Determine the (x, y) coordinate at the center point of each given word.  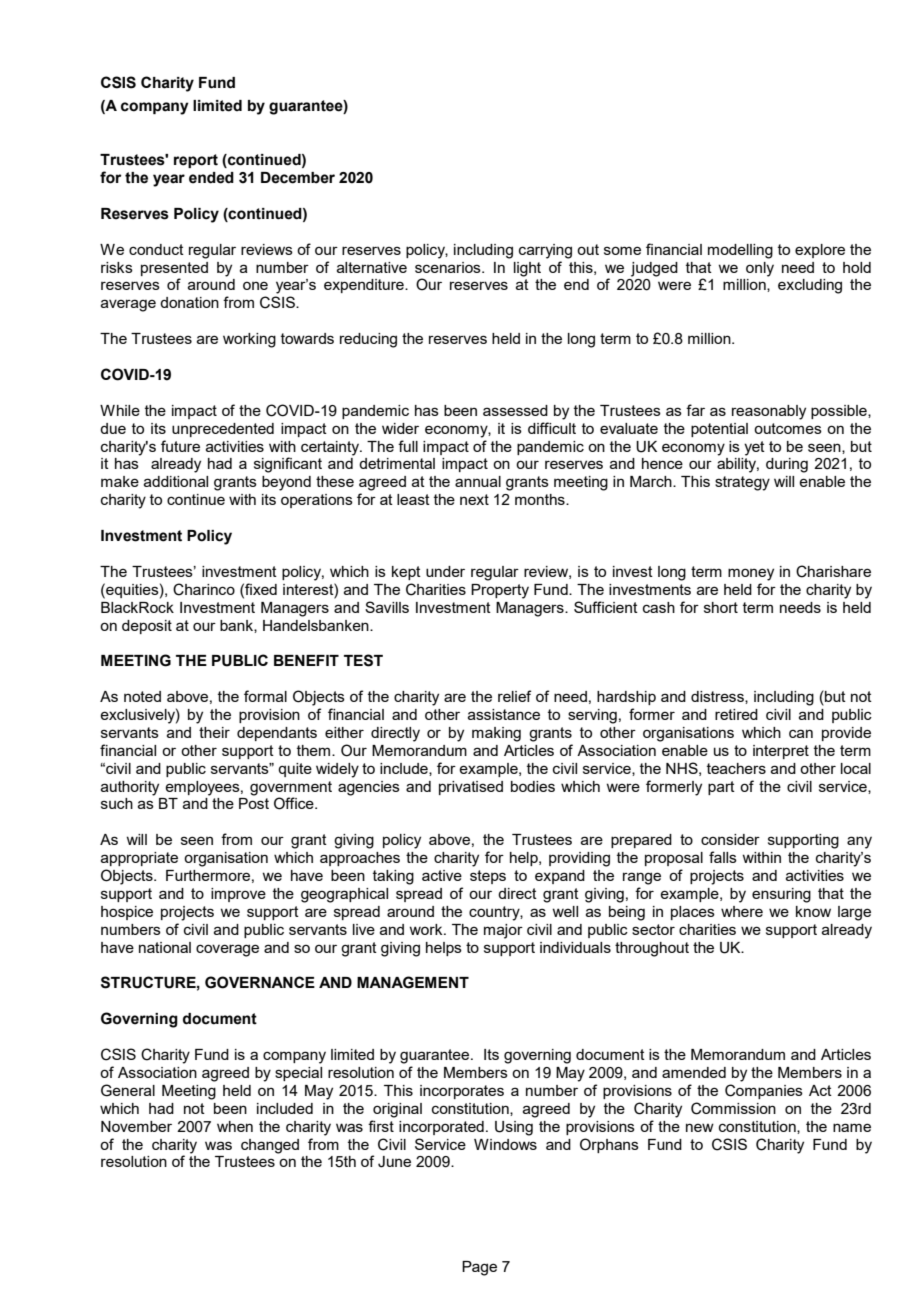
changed (270, 1146)
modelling (740, 251)
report (196, 161)
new (700, 1127)
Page (479, 1268)
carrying (545, 251)
